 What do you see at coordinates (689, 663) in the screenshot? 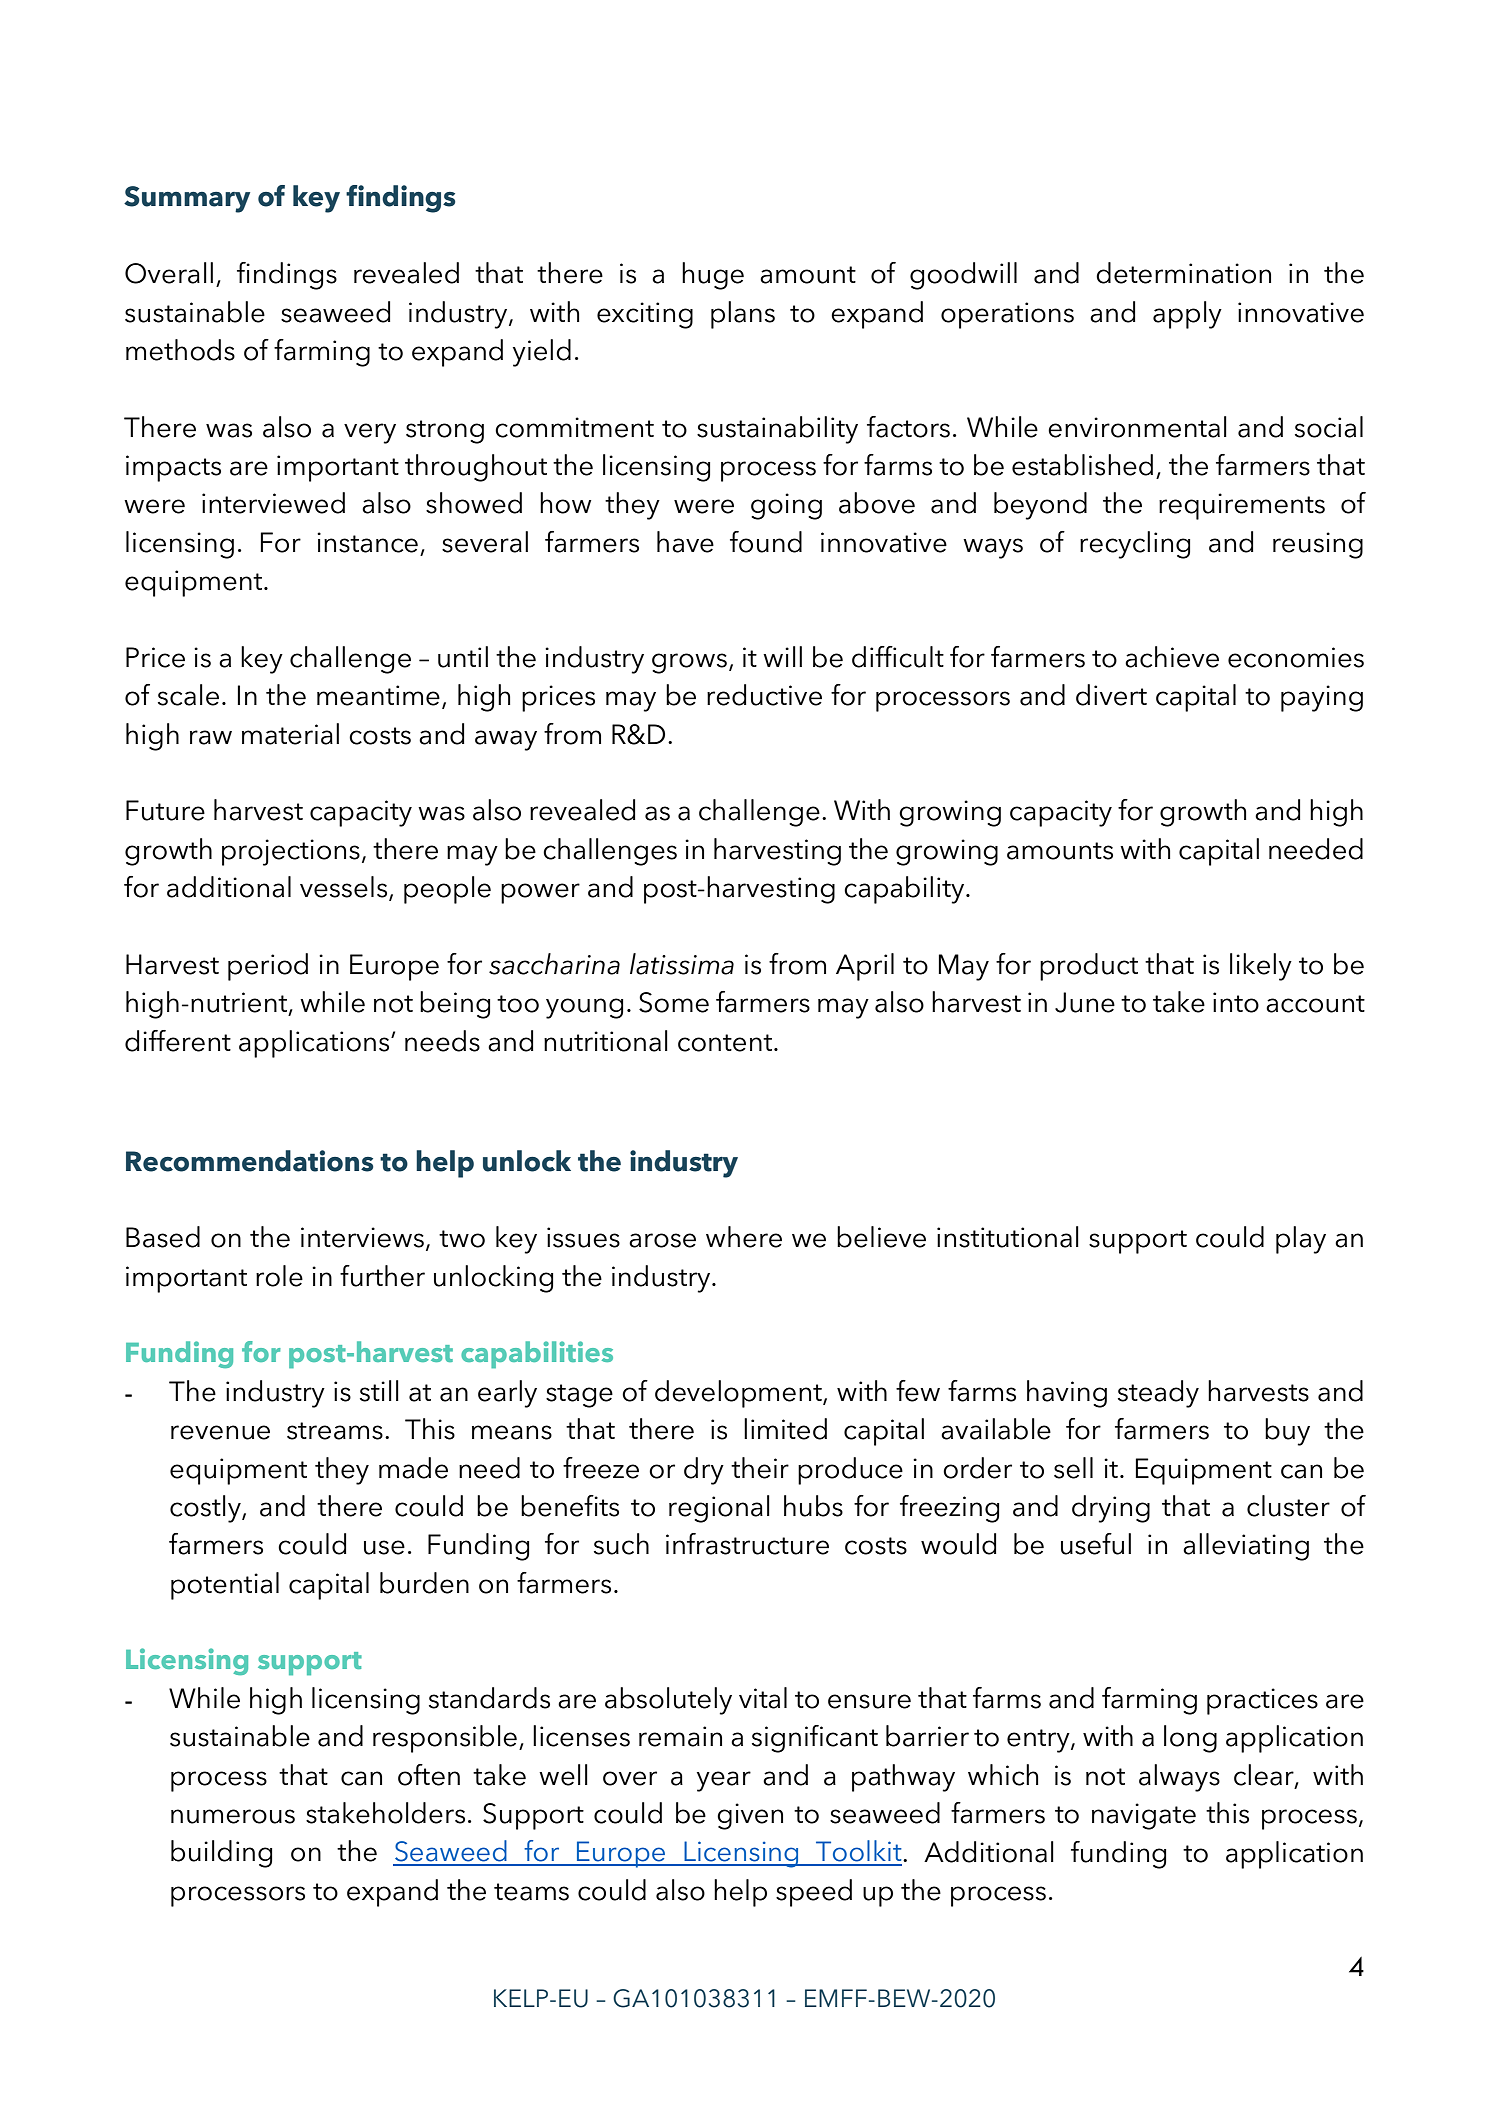
I see `grows` at bounding box center [689, 663].
